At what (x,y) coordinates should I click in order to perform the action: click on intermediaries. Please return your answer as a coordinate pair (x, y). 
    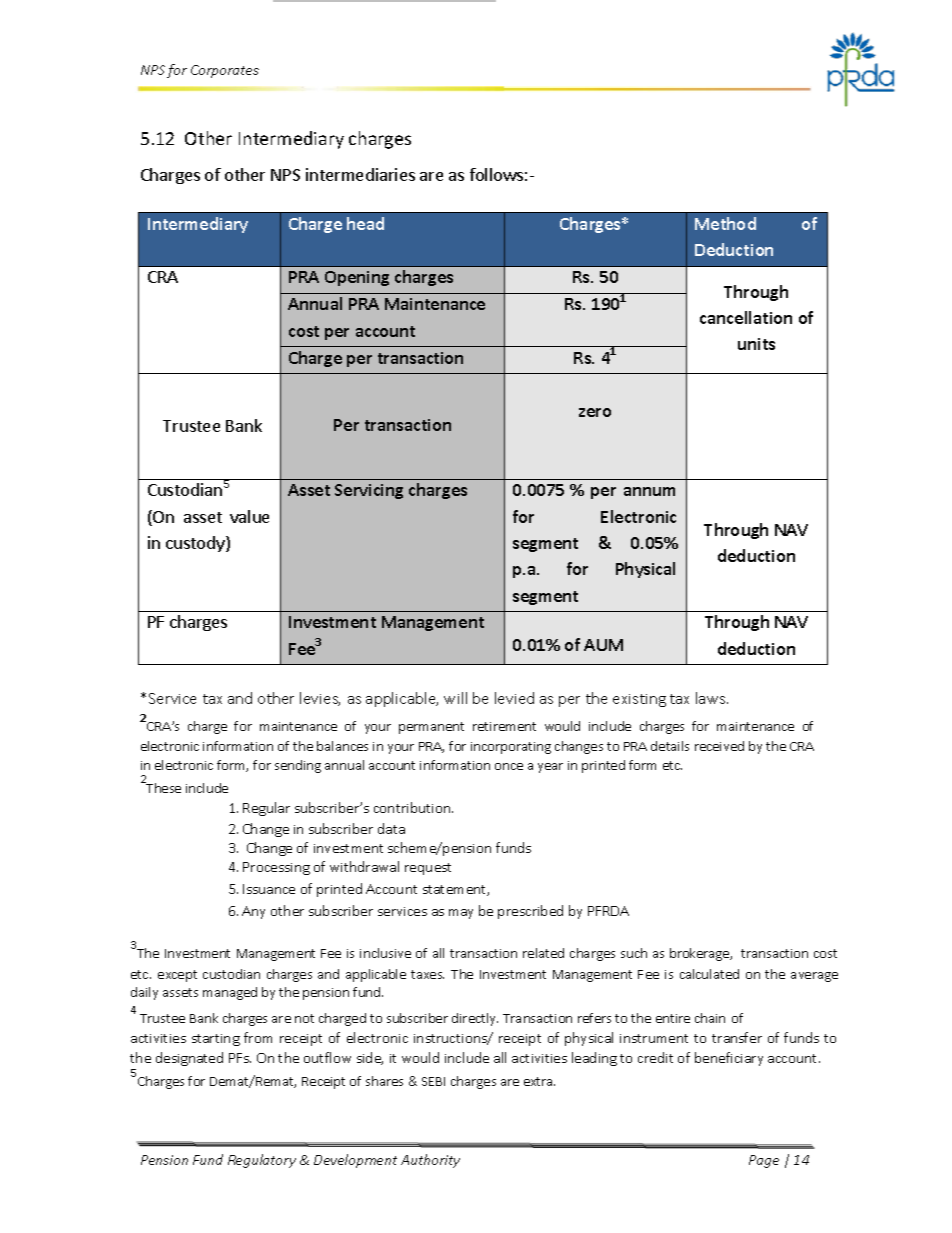
    Looking at the image, I should click on (360, 174).
